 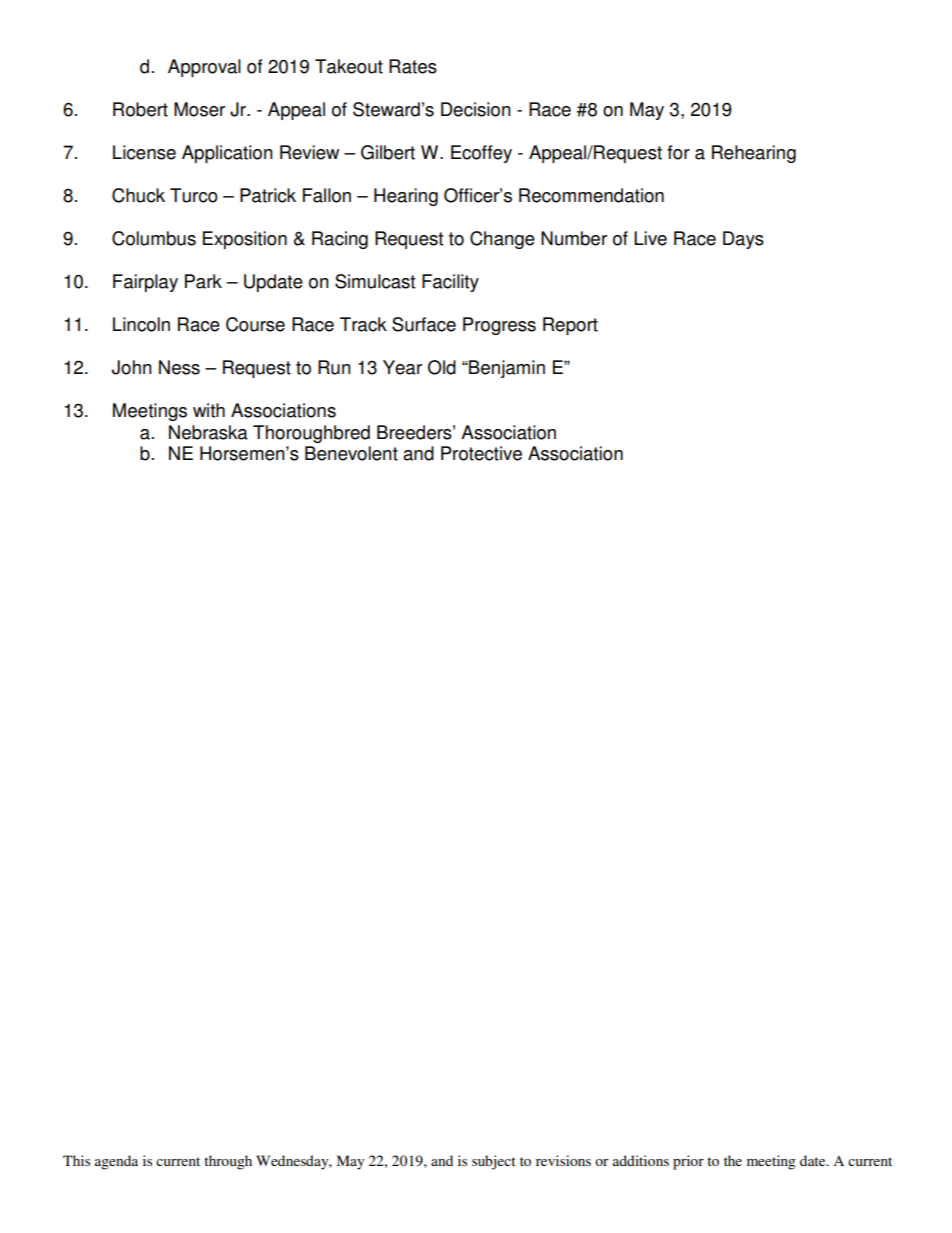 What do you see at coordinates (141, 324) in the document?
I see `Lincoln` at bounding box center [141, 324].
